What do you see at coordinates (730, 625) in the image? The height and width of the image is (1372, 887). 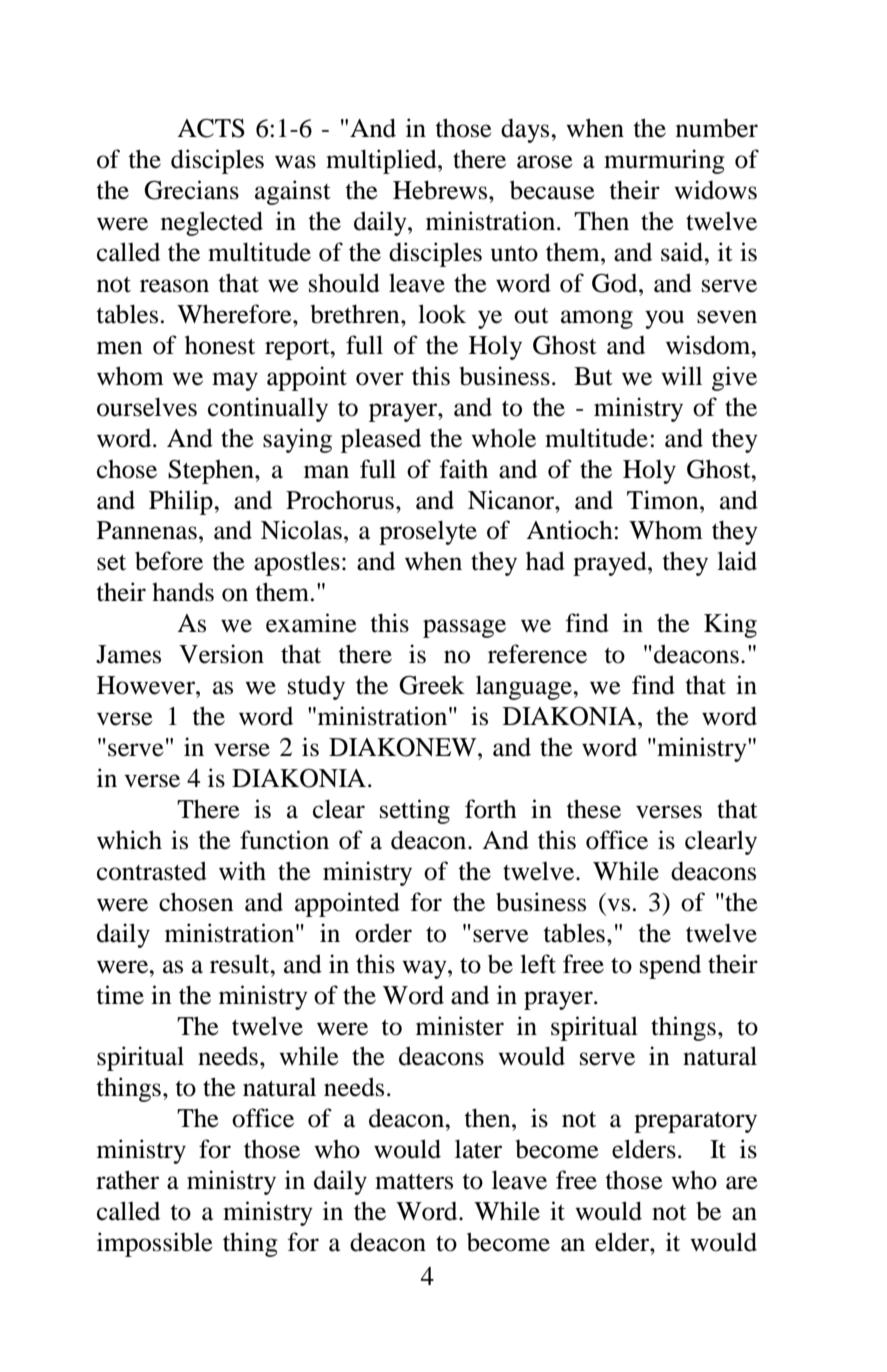 I see `King` at bounding box center [730, 625].
